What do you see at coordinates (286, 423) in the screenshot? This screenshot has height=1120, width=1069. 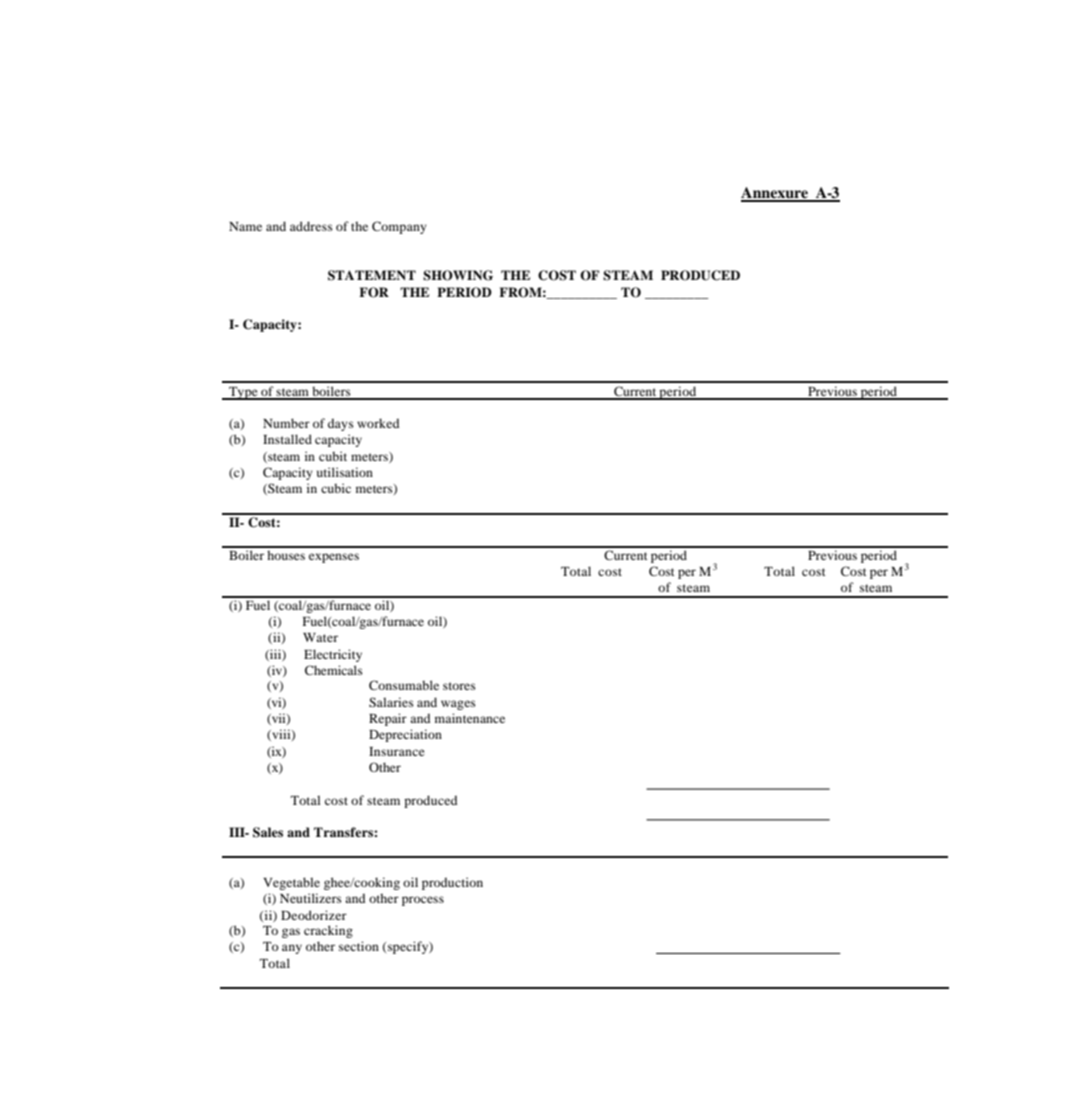 I see `Number` at bounding box center [286, 423].
